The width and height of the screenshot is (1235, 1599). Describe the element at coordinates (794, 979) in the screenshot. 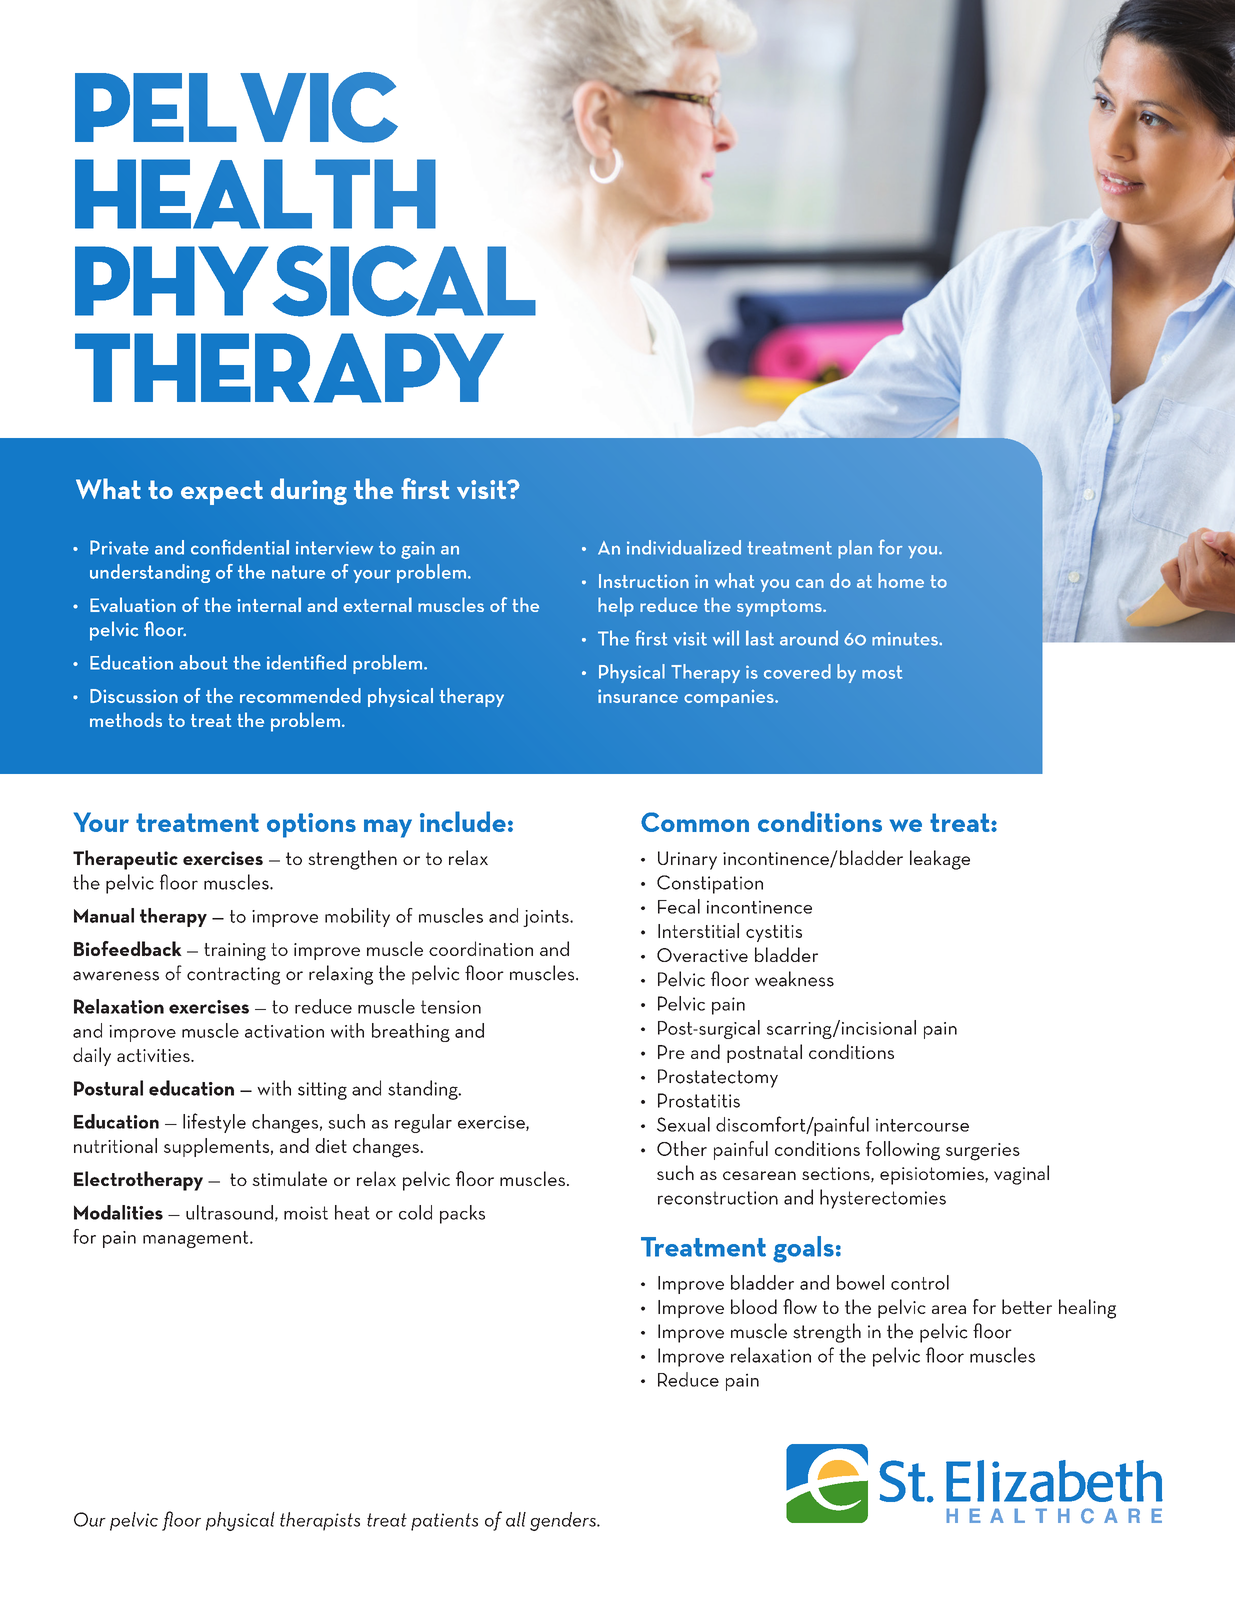

I see `weakness` at that location.
